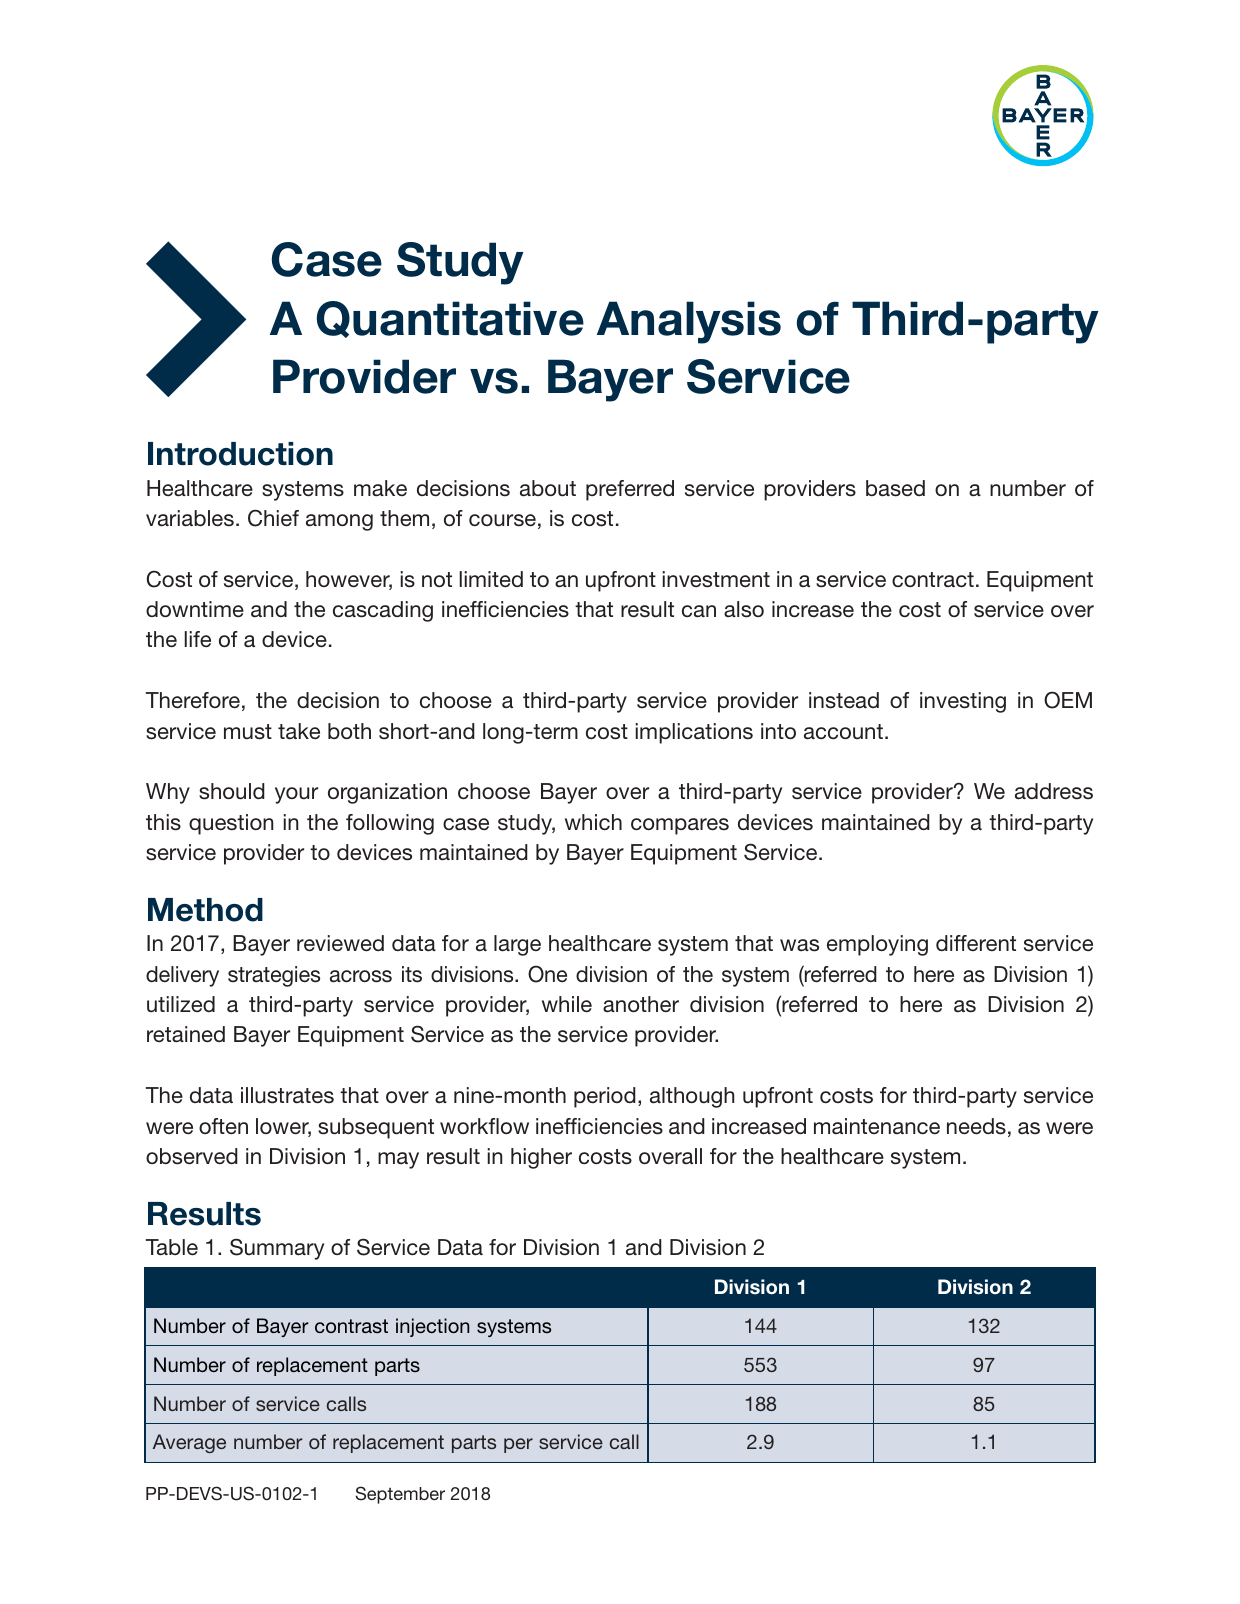  I want to click on investing, so click(963, 702).
